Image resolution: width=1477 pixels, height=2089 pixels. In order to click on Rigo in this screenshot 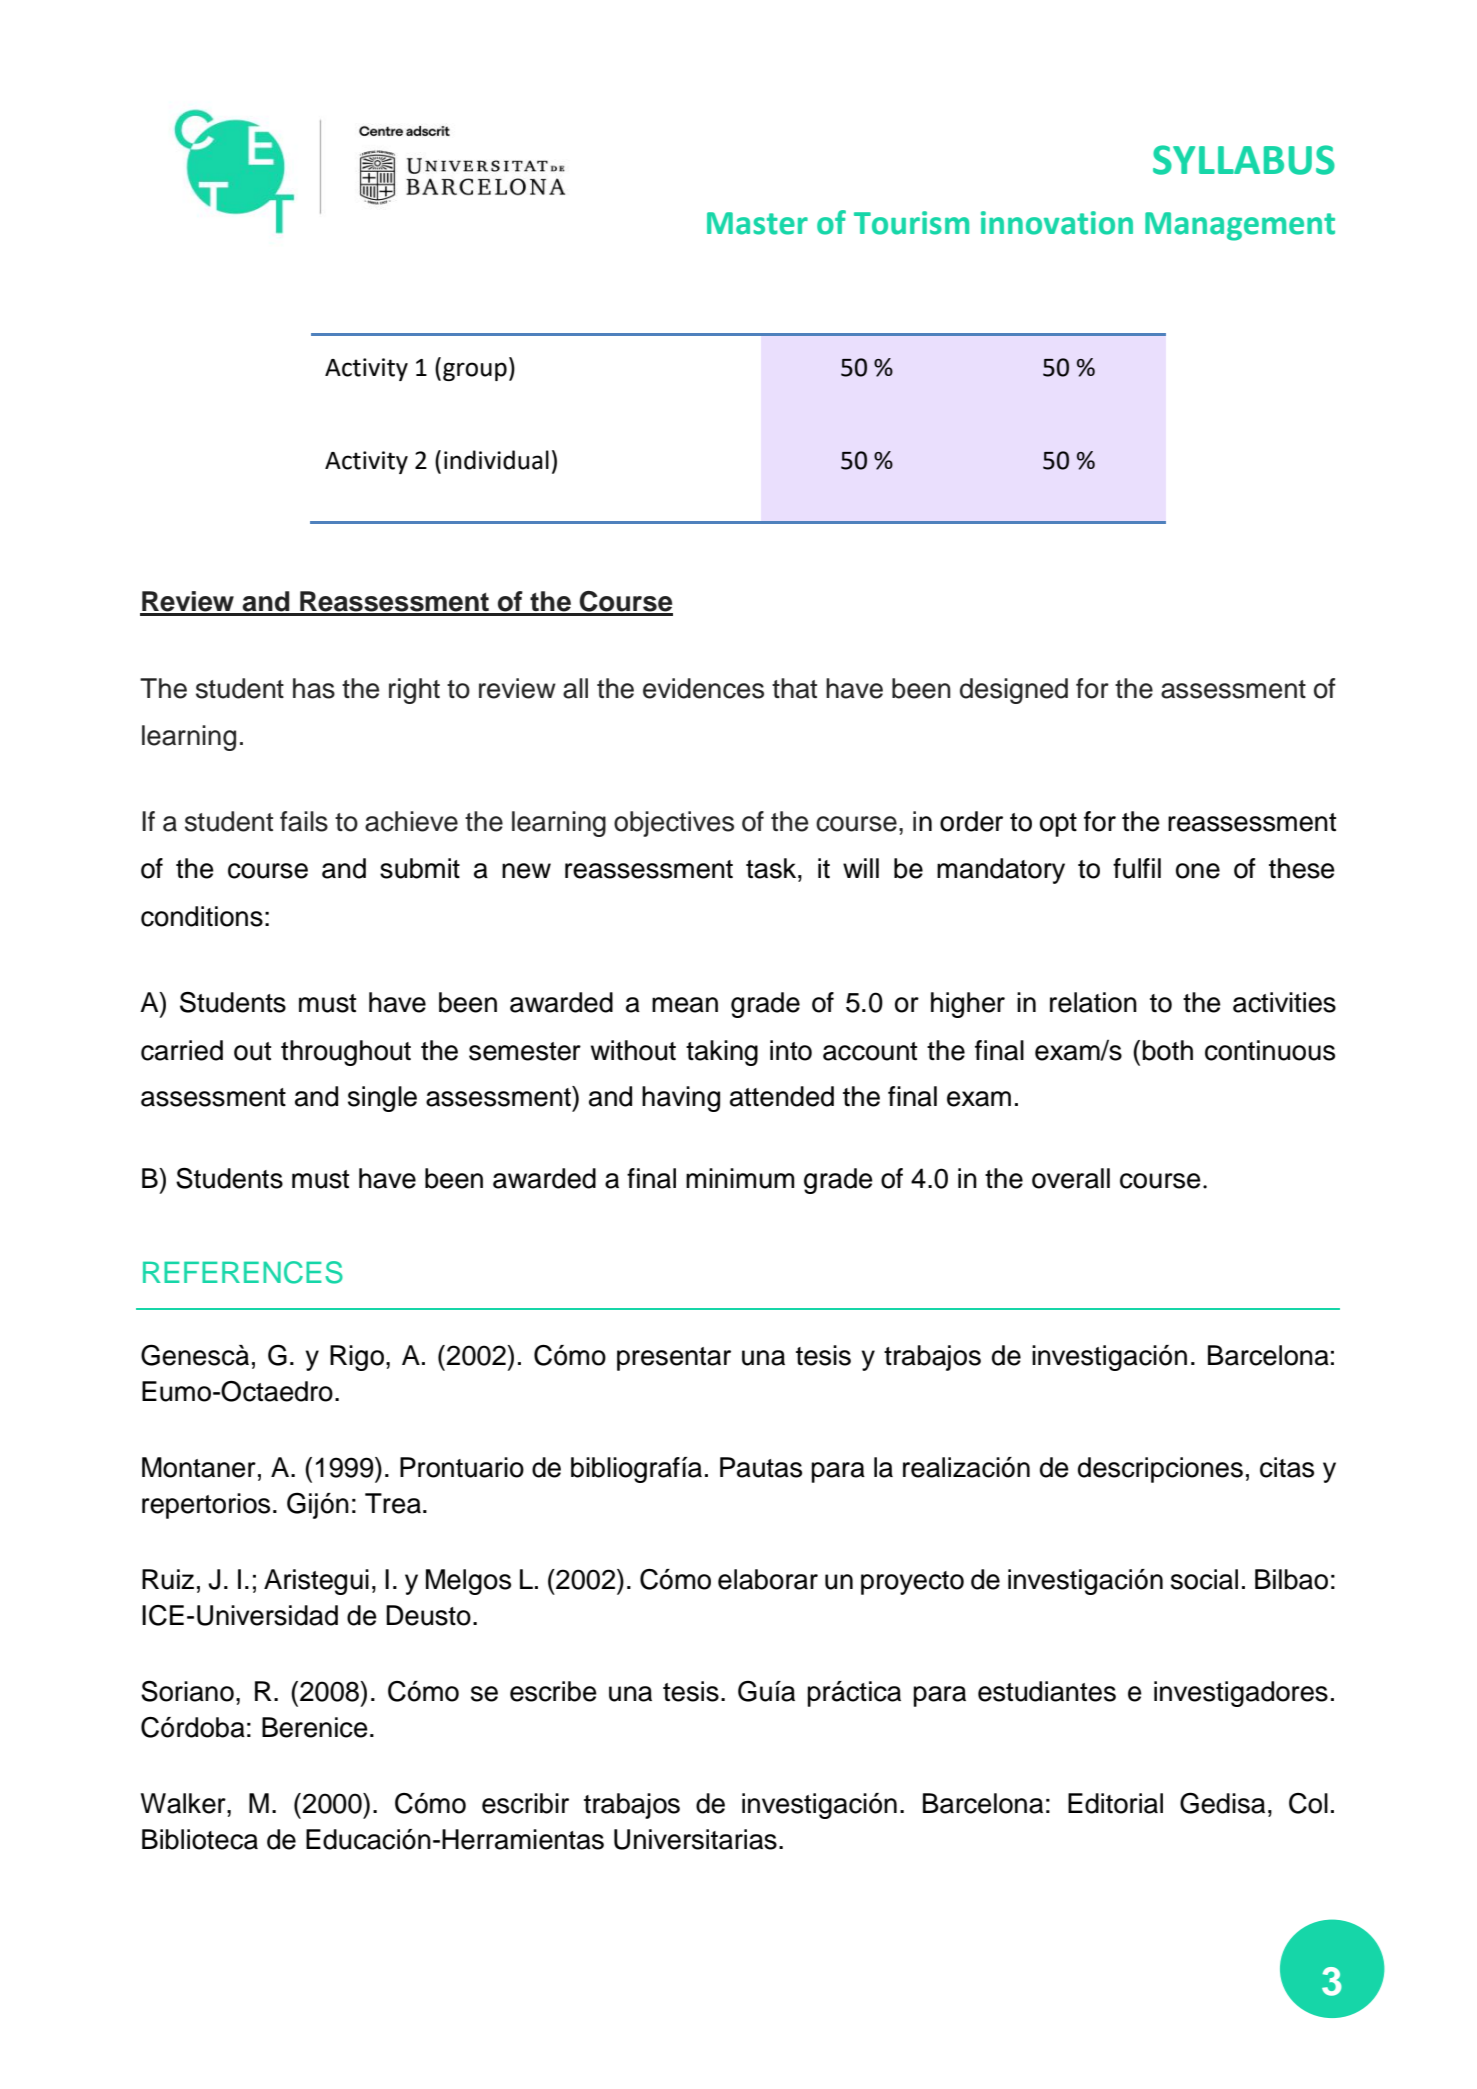, I will do `click(357, 1358)`.
